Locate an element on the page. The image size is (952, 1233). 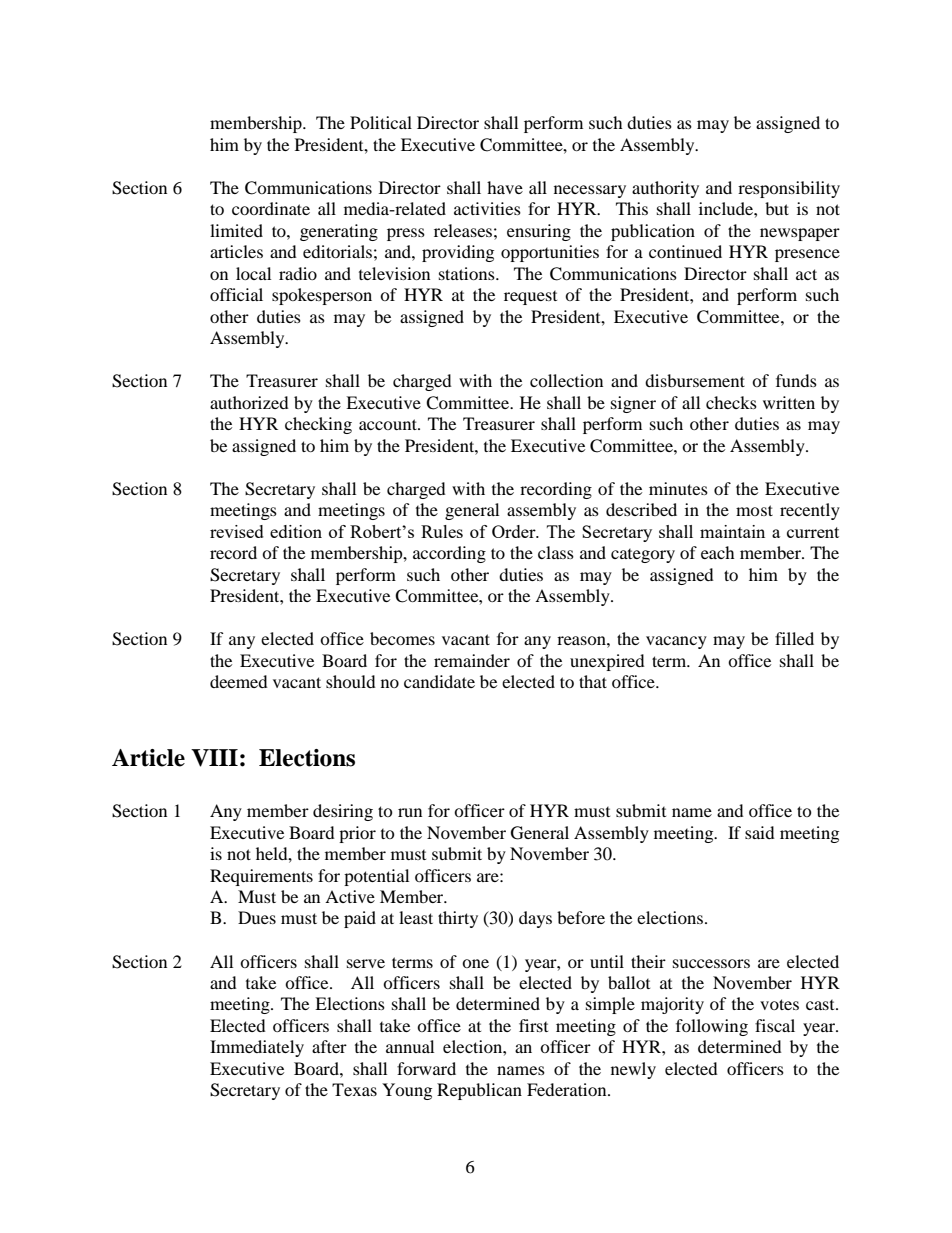
after is located at coordinates (329, 1046).
